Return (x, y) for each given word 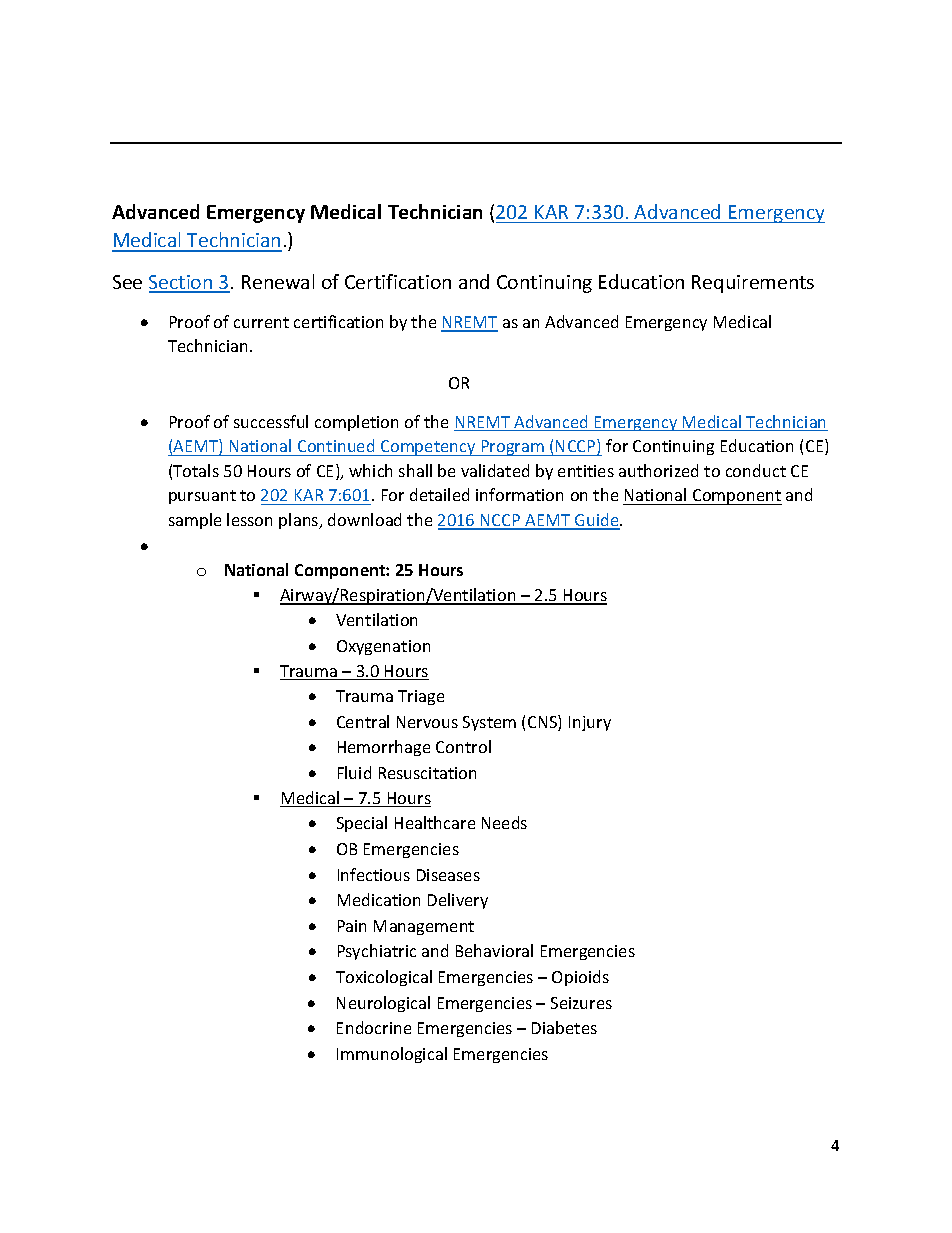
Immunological (392, 1055)
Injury (590, 723)
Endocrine (374, 1027)
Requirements (753, 284)
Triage (421, 697)
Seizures (581, 1003)
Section (182, 283)
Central (363, 721)
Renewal (278, 281)
